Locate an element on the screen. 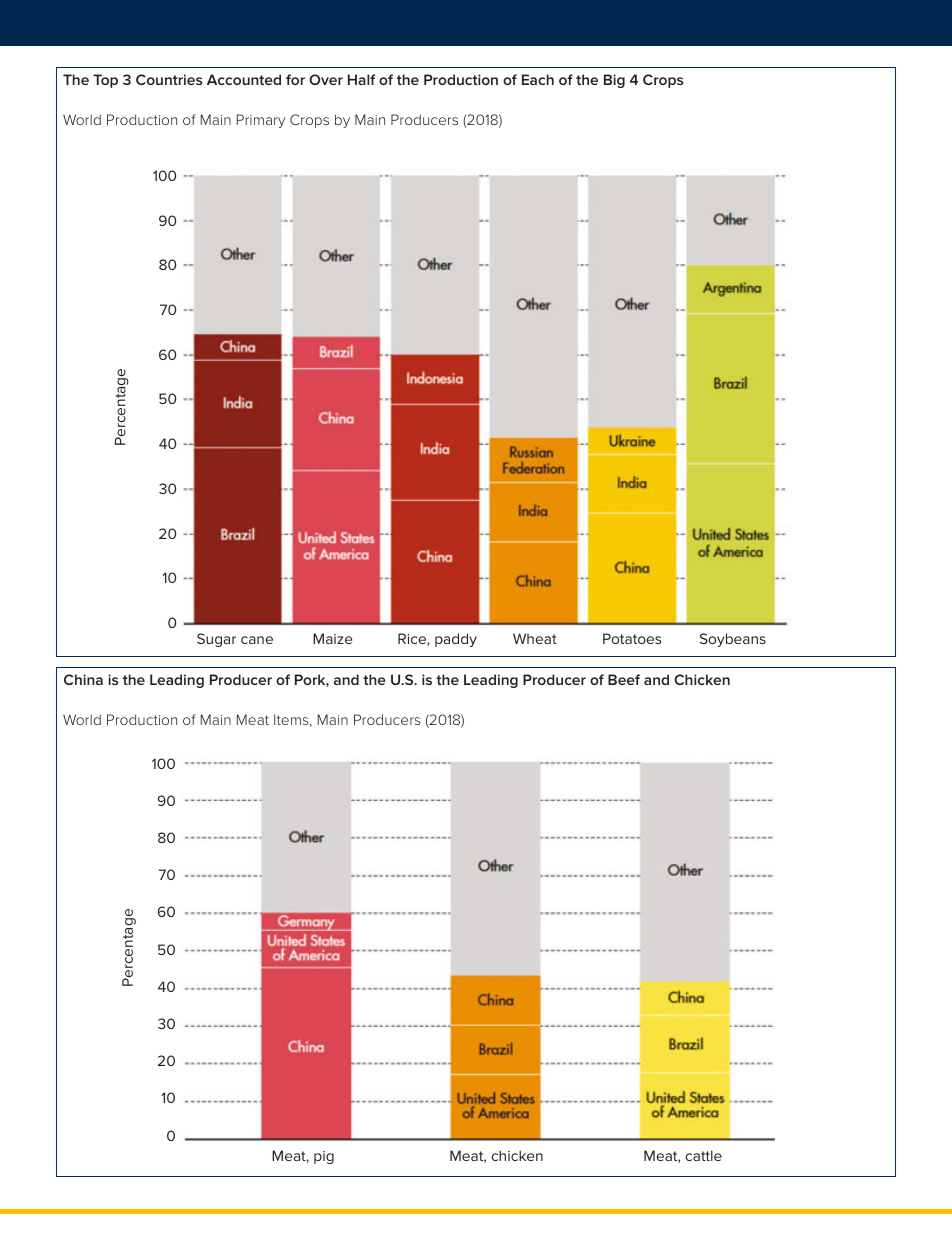  Countries is located at coordinates (169, 79).
